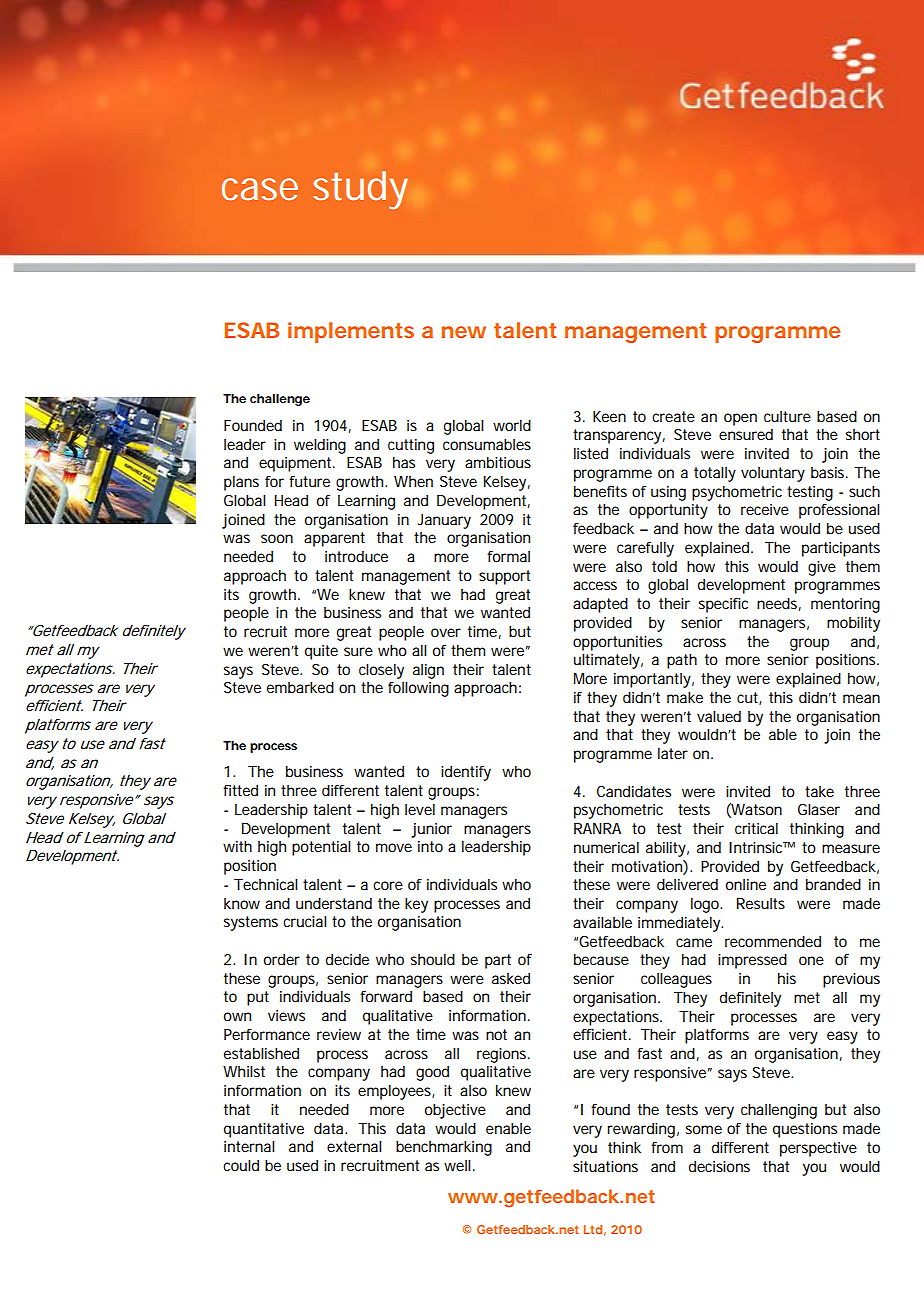 The width and height of the screenshot is (924, 1308). What do you see at coordinates (300, 687) in the screenshot?
I see `embarked` at bounding box center [300, 687].
